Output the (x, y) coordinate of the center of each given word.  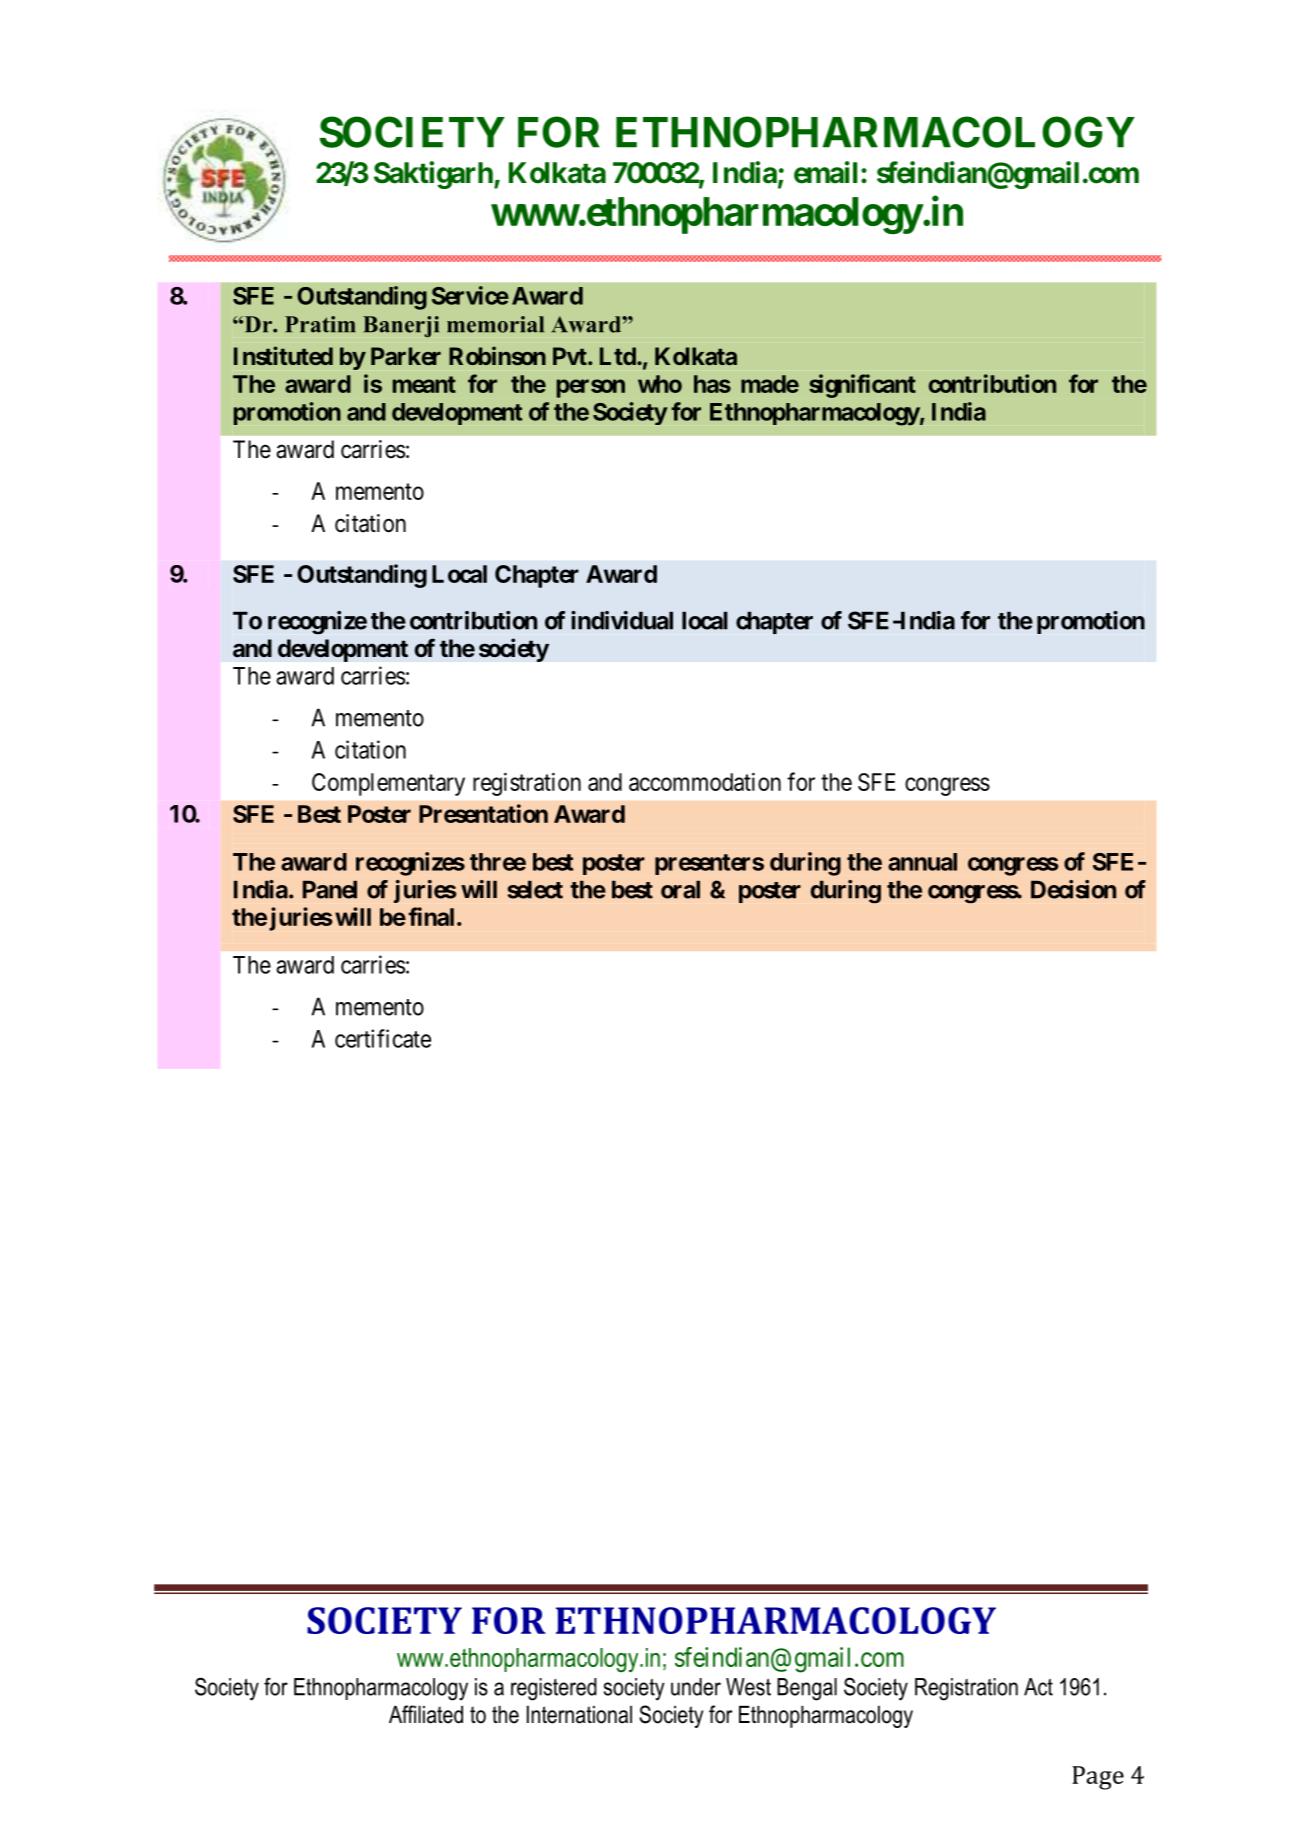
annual (922, 862)
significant (862, 386)
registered (554, 1689)
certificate (383, 1038)
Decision (1073, 889)
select (535, 890)
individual (622, 620)
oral (680, 890)
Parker (406, 356)
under (696, 1687)
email (825, 172)
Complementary (388, 784)
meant (424, 384)
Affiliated (426, 1714)
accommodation (705, 782)
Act (1038, 1687)
